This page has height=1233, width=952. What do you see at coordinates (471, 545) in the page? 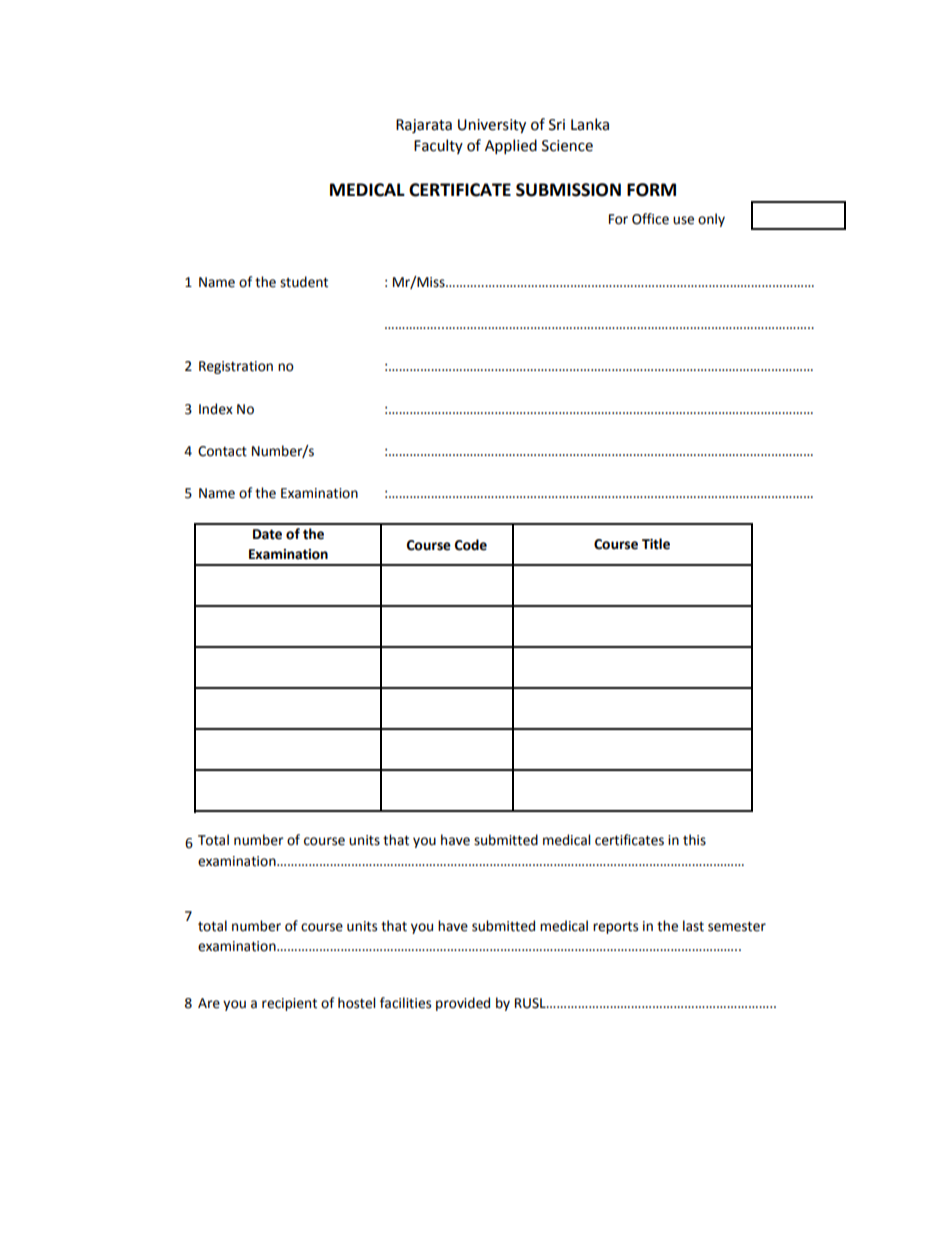
I see `Code` at bounding box center [471, 545].
